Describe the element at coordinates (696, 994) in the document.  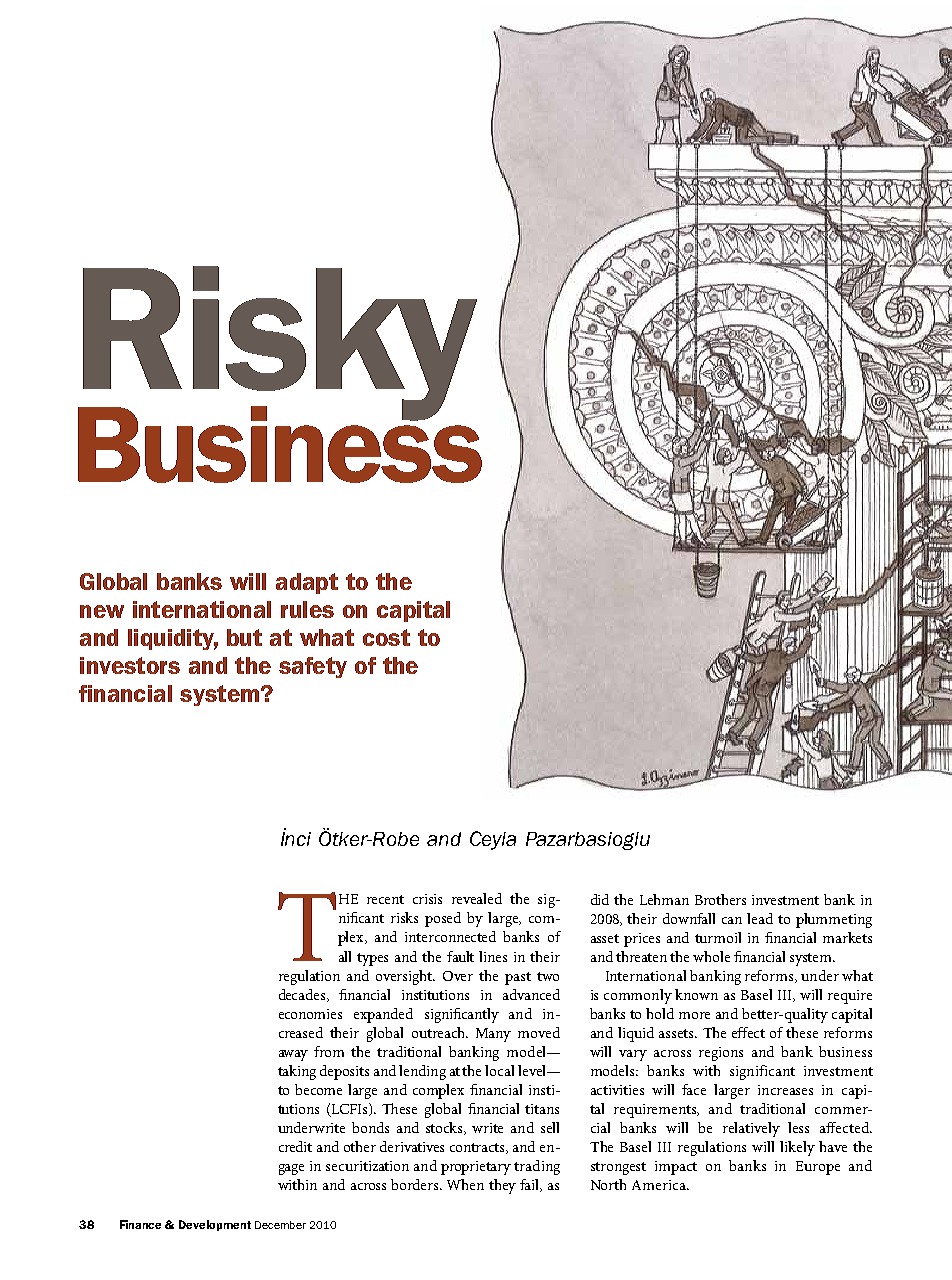
I see `known` at that location.
